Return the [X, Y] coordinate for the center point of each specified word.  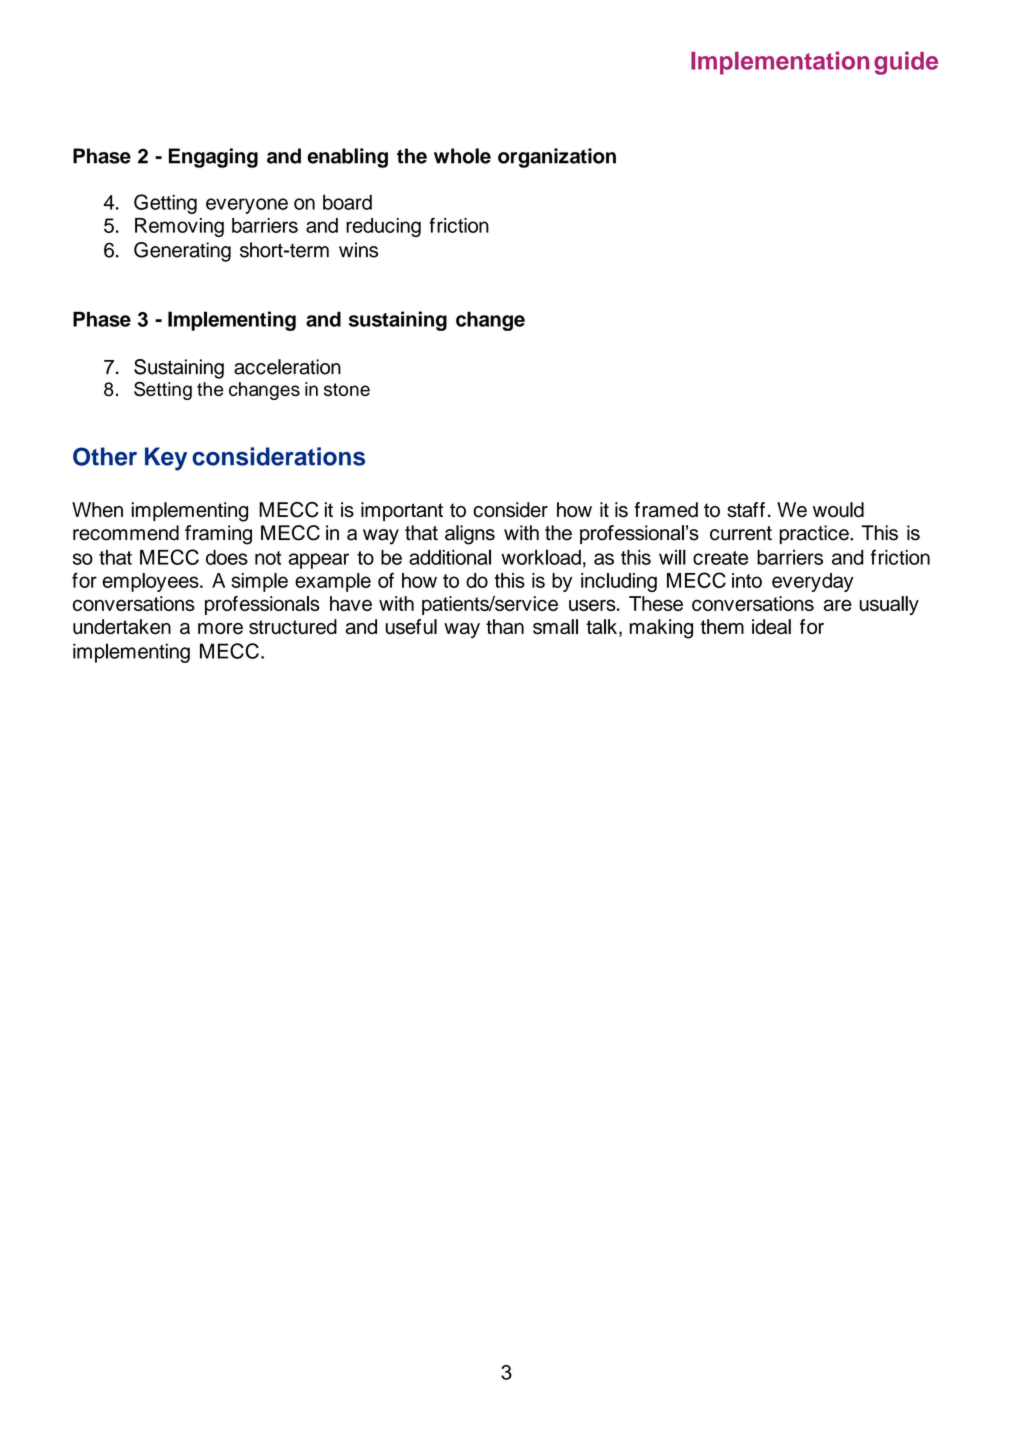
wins [358, 250]
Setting [163, 390]
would [838, 510]
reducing [383, 227]
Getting [165, 204]
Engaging [213, 158]
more [220, 628]
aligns [470, 535]
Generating [182, 252]
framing [218, 535]
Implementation [780, 63]
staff [746, 510]
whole [462, 156]
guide [906, 63]
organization [557, 158]
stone [347, 389]
